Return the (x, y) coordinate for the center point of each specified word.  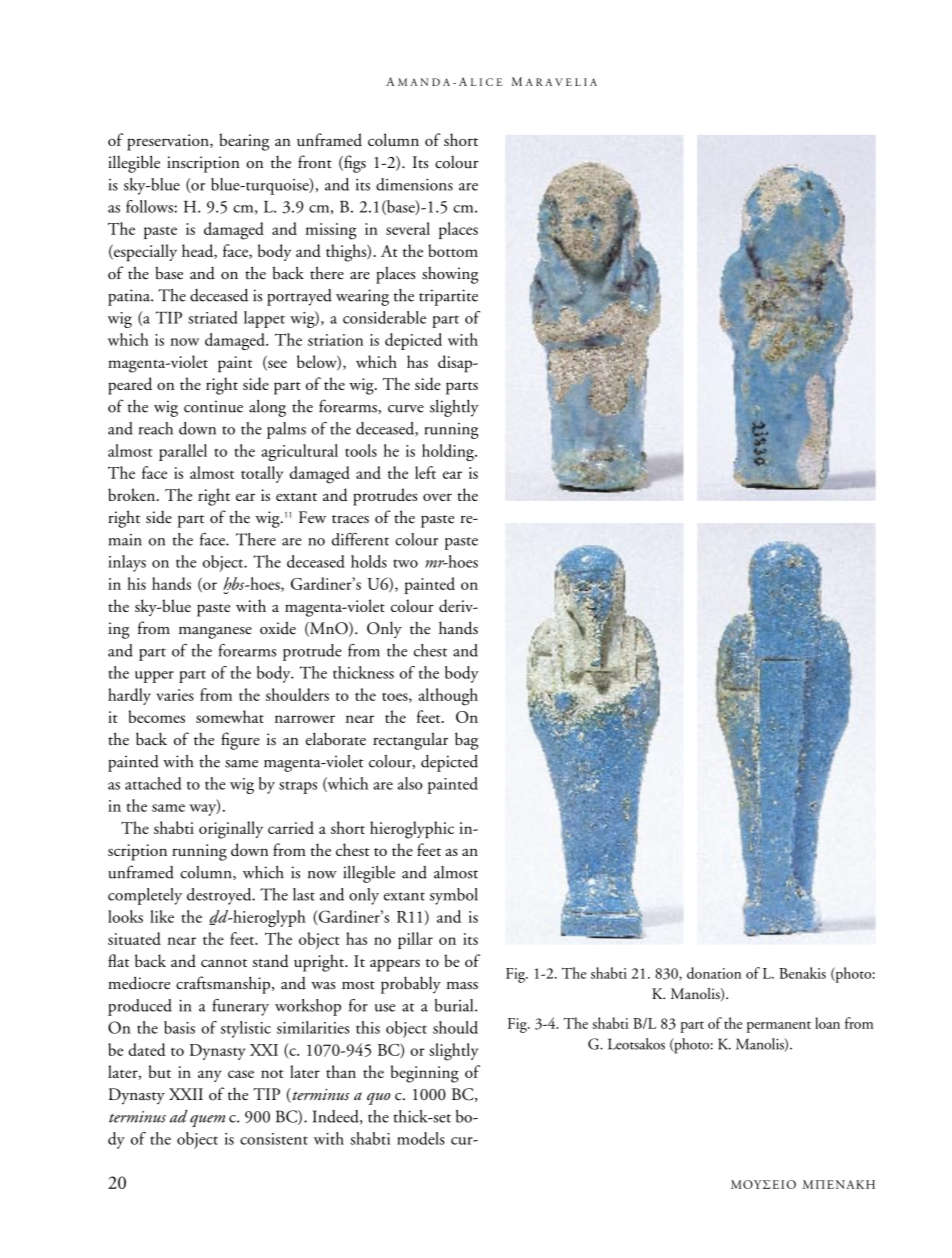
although (448, 697)
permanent (779, 1027)
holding (449, 452)
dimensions (414, 184)
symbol (454, 896)
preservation (169, 142)
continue (213, 406)
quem (207, 1121)
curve (406, 409)
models (421, 1138)
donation (714, 973)
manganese (215, 633)
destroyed (220, 896)
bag (466, 741)
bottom (453, 250)
